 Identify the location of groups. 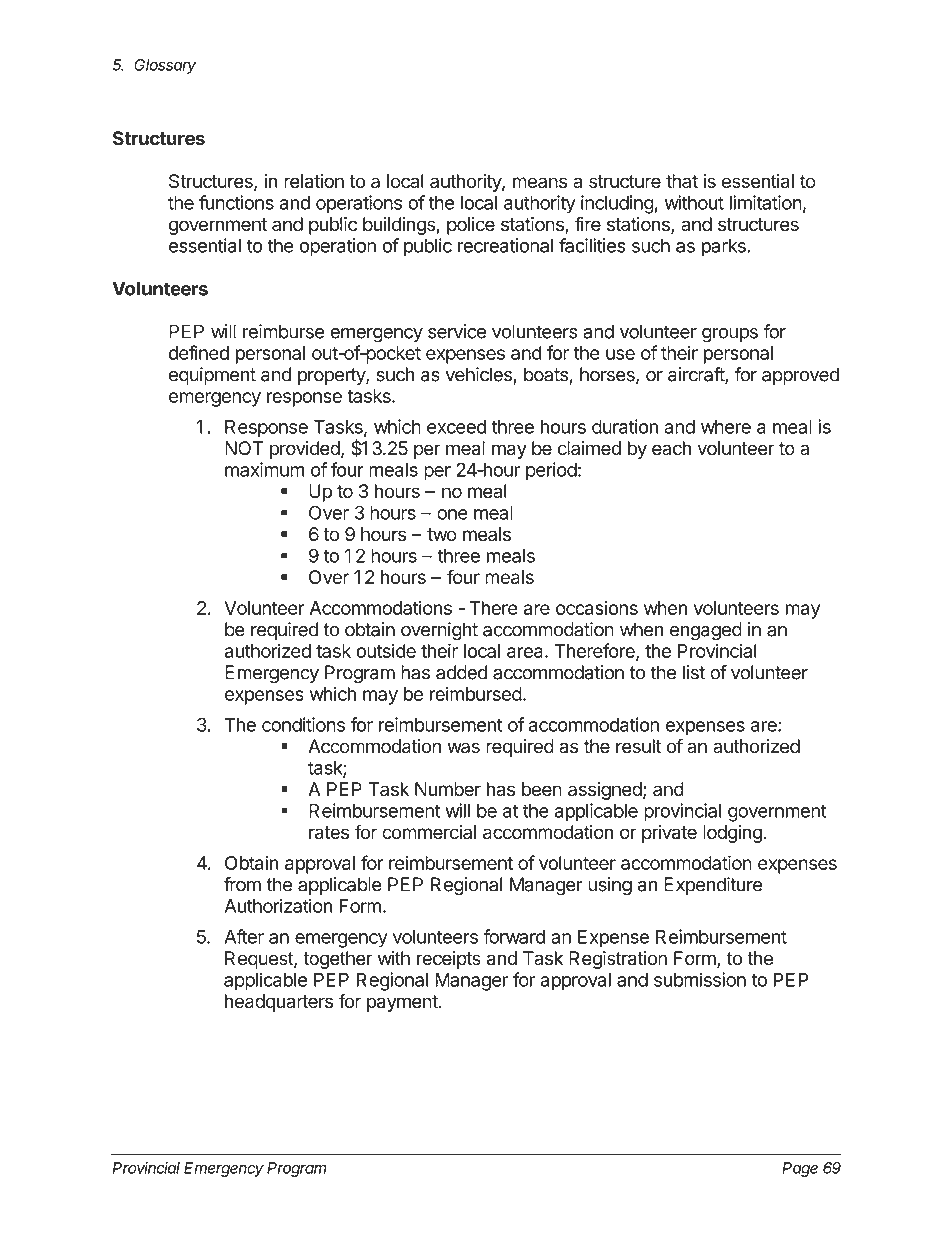
(730, 335).
